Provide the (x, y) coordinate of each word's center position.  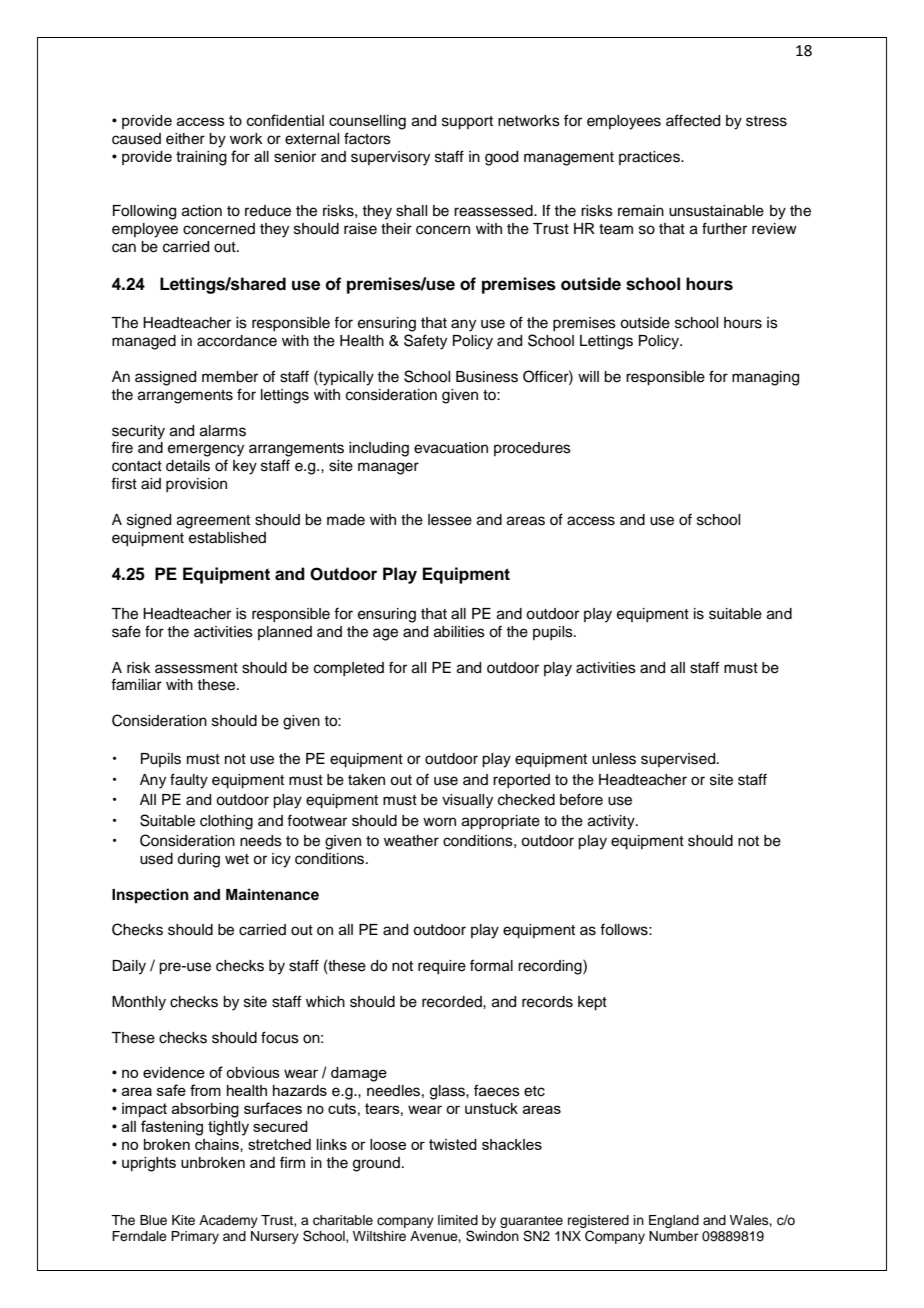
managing (765, 378)
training (201, 158)
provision (196, 485)
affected (693, 120)
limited (458, 1220)
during (198, 860)
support (467, 123)
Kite (183, 1220)
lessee (450, 520)
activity (612, 822)
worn (439, 821)
